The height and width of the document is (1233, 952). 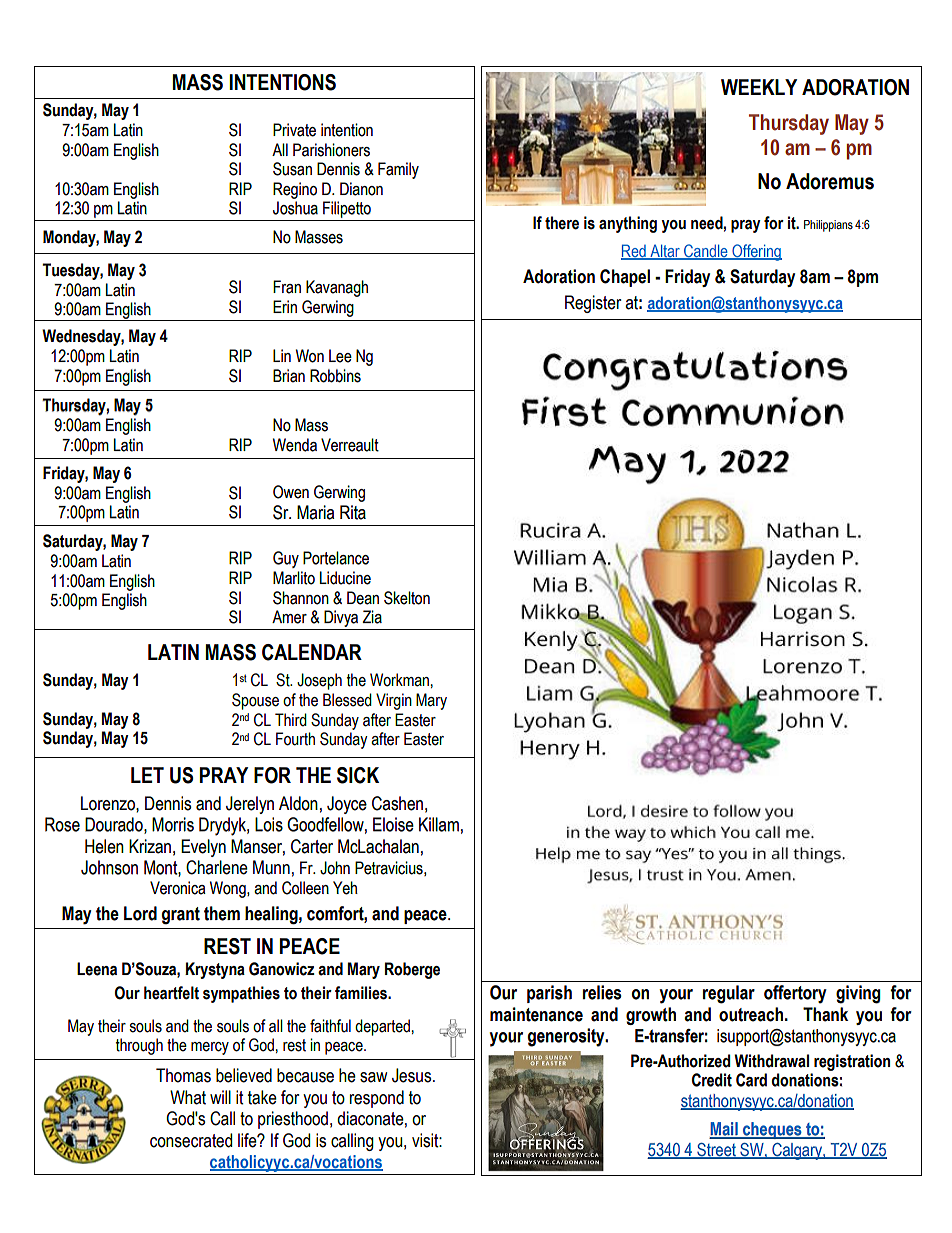 What do you see at coordinates (439, 824) in the document?
I see `Killam` at bounding box center [439, 824].
